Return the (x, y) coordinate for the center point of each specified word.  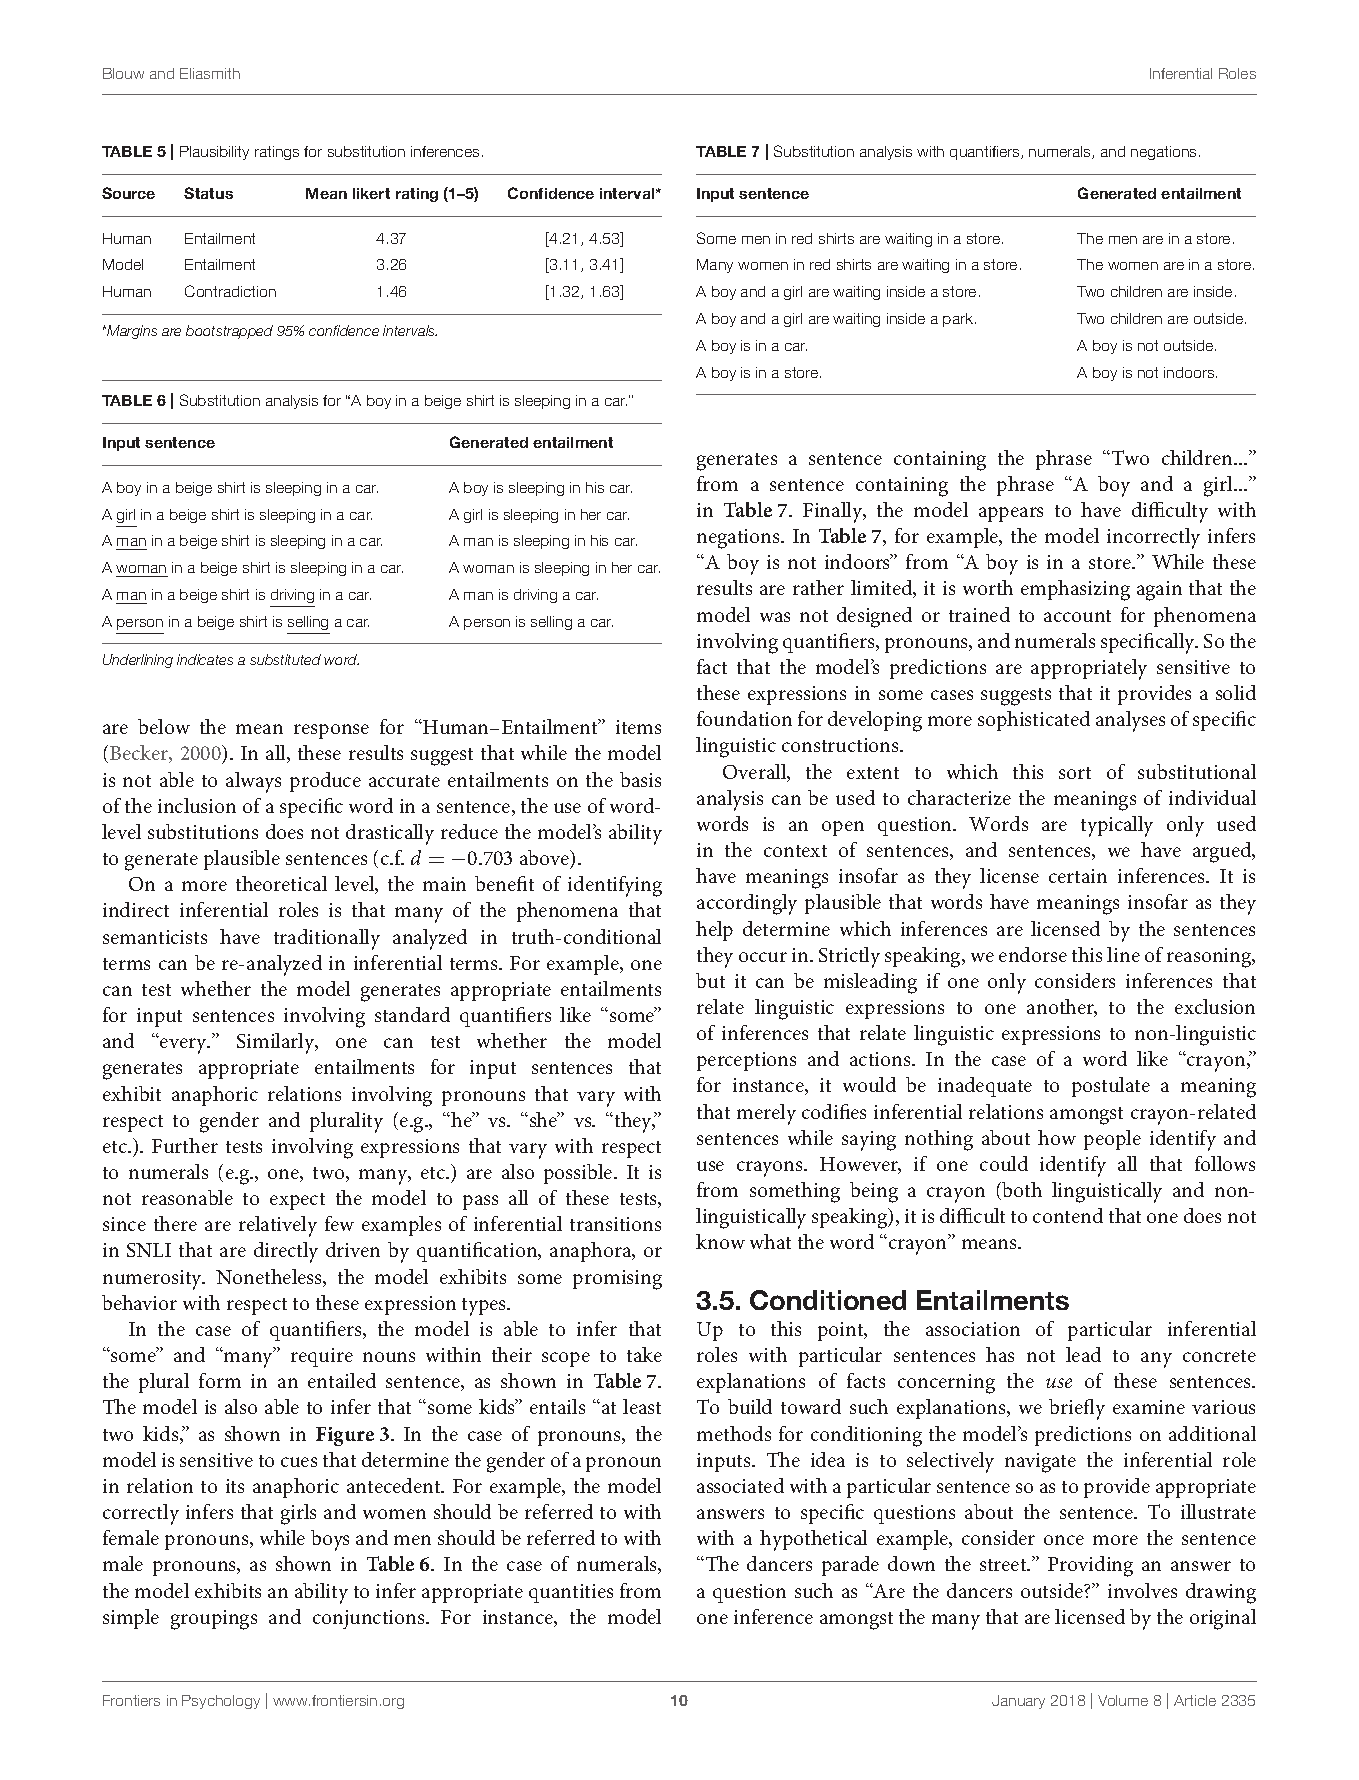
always (253, 782)
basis (640, 779)
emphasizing (1075, 590)
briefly (1077, 1409)
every (184, 1046)
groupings (214, 1620)
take (644, 1354)
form (220, 1380)
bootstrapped (229, 332)
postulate (1111, 1087)
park (959, 320)
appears (1011, 514)
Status (208, 193)
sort (1075, 773)
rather (818, 587)
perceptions (746, 1061)
